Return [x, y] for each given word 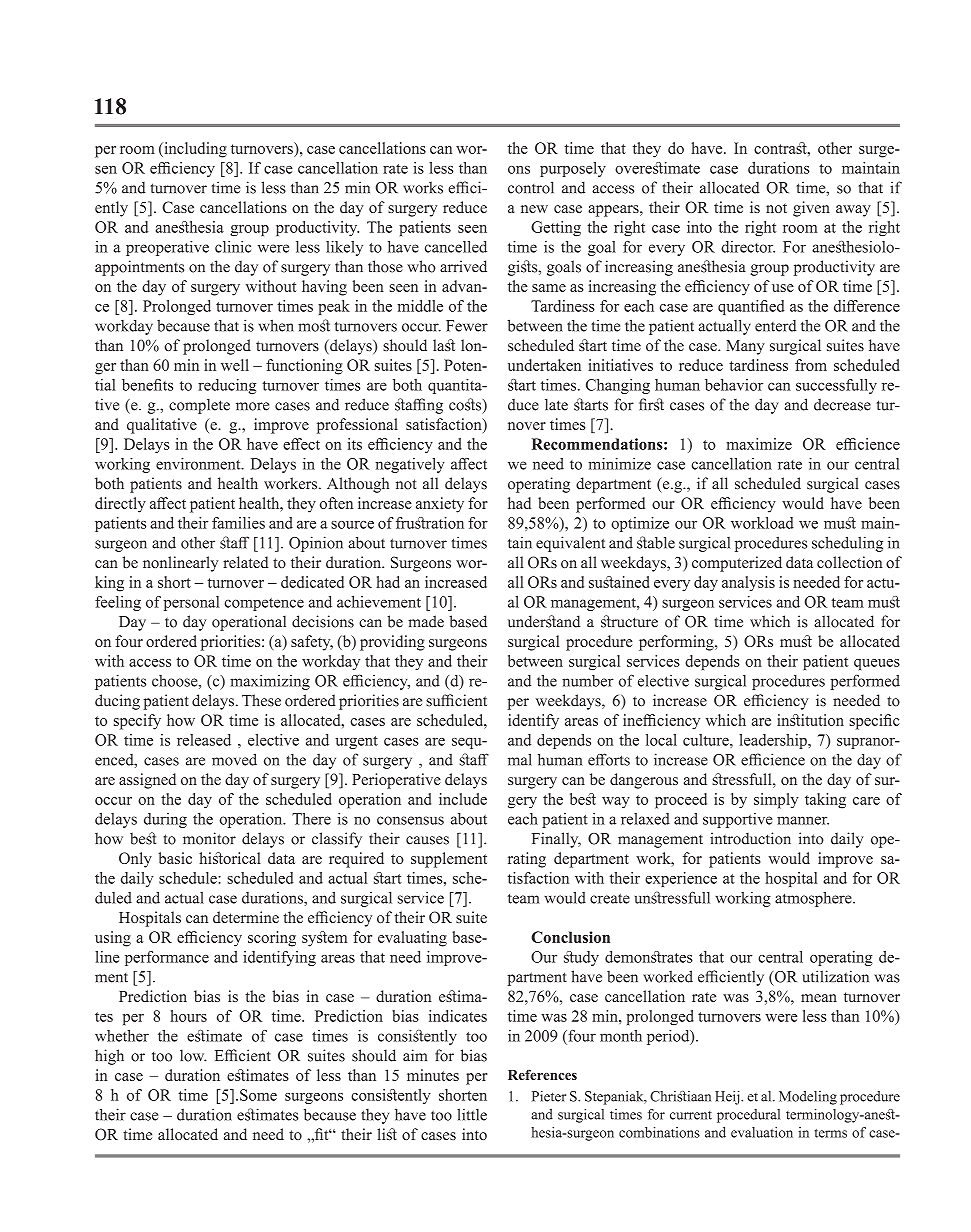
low [193, 1055]
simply [776, 801]
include [463, 799]
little [472, 1114]
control [531, 187]
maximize [759, 444]
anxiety [440, 505]
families [238, 523]
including [194, 150]
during [165, 820]
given [811, 209]
